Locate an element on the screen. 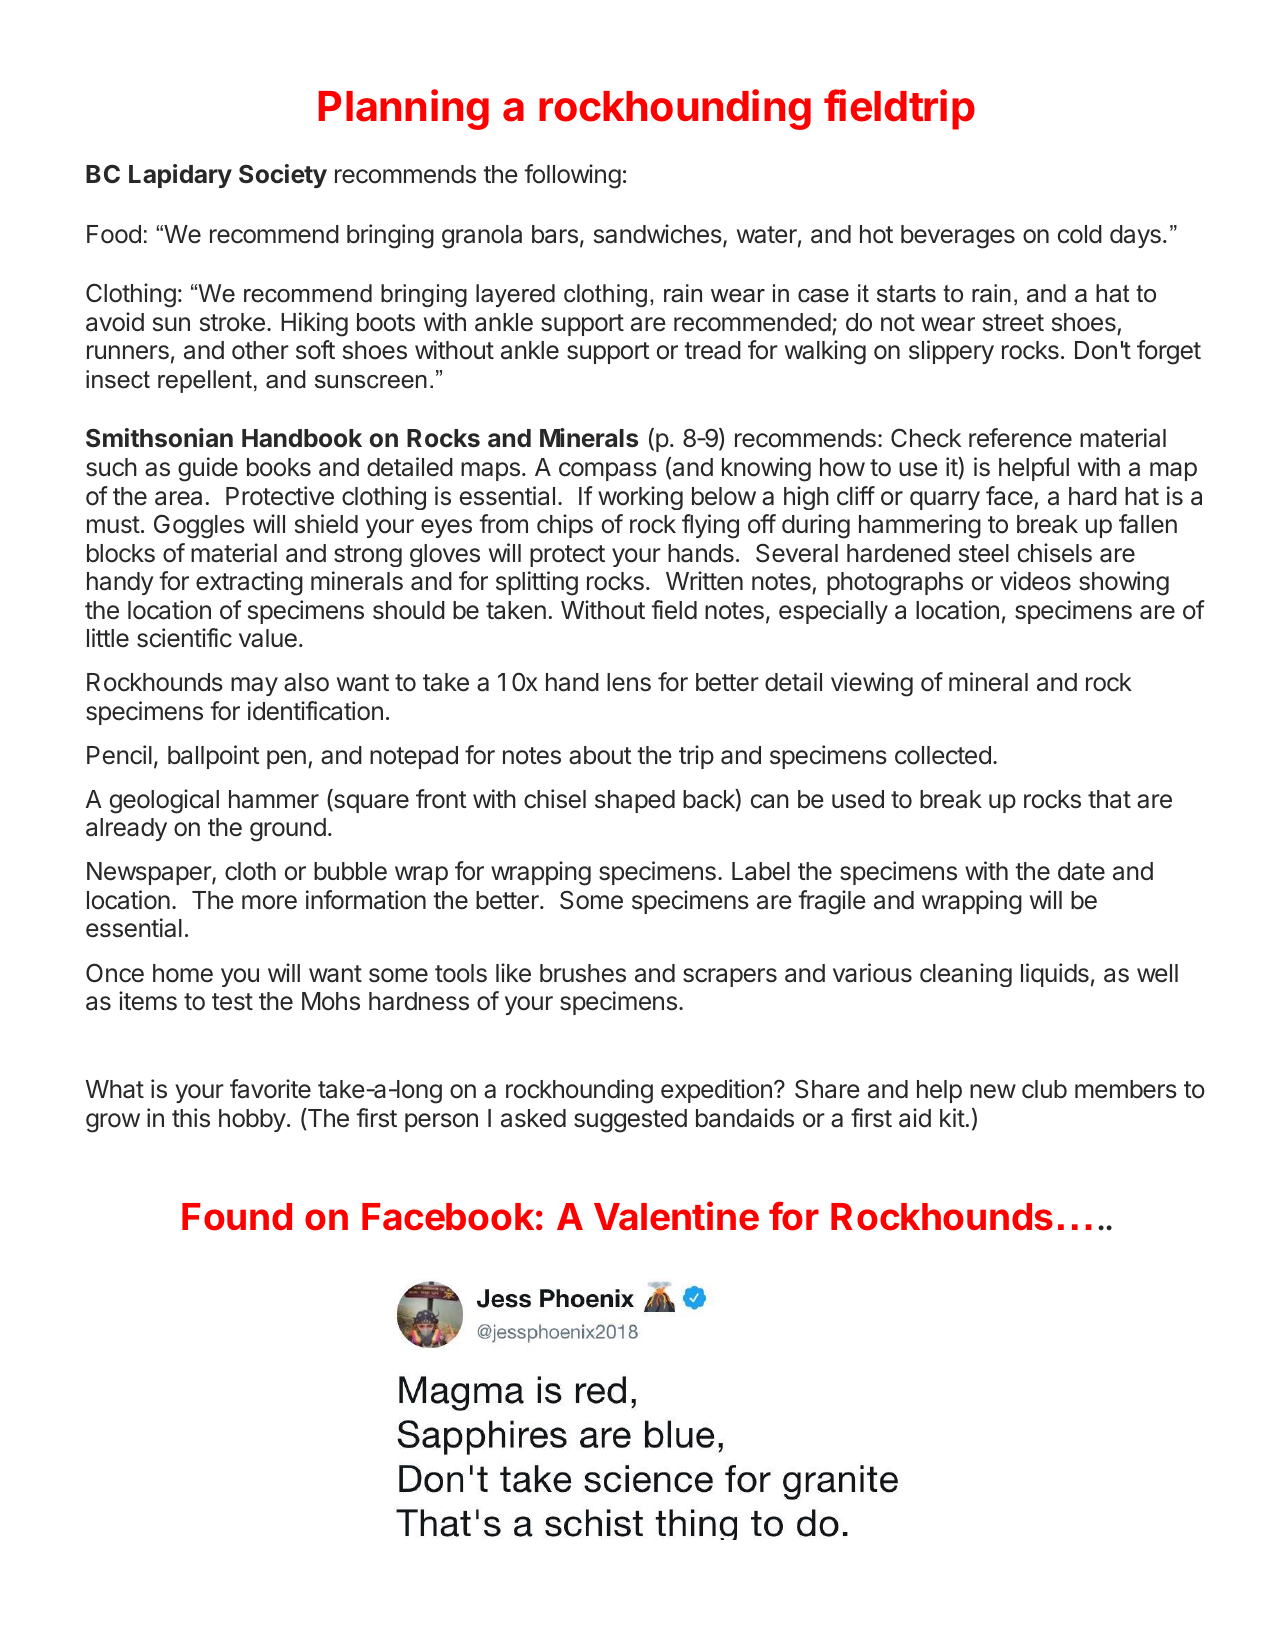  ground is located at coordinates (288, 830).
